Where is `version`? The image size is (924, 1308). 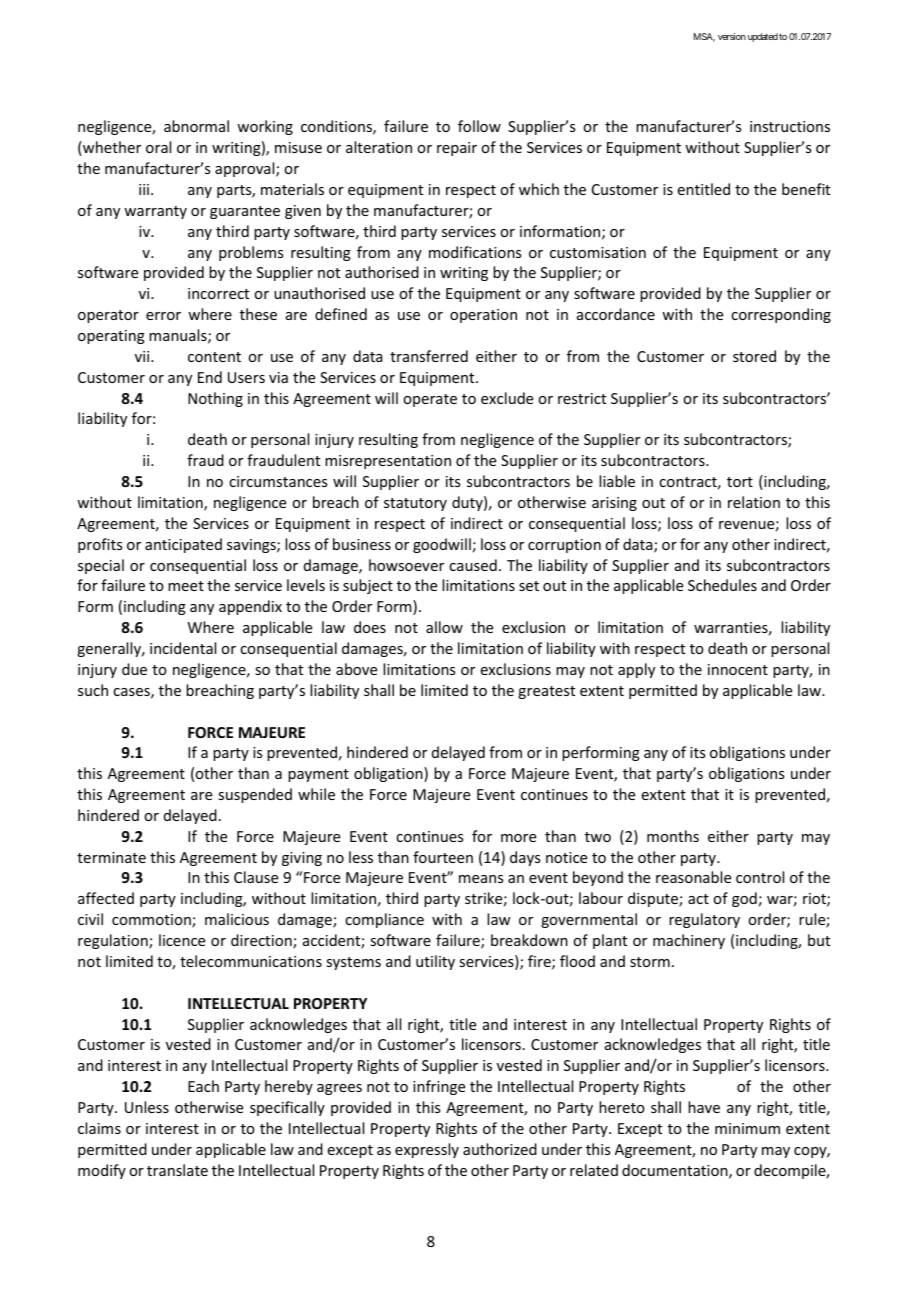
version is located at coordinates (732, 36).
